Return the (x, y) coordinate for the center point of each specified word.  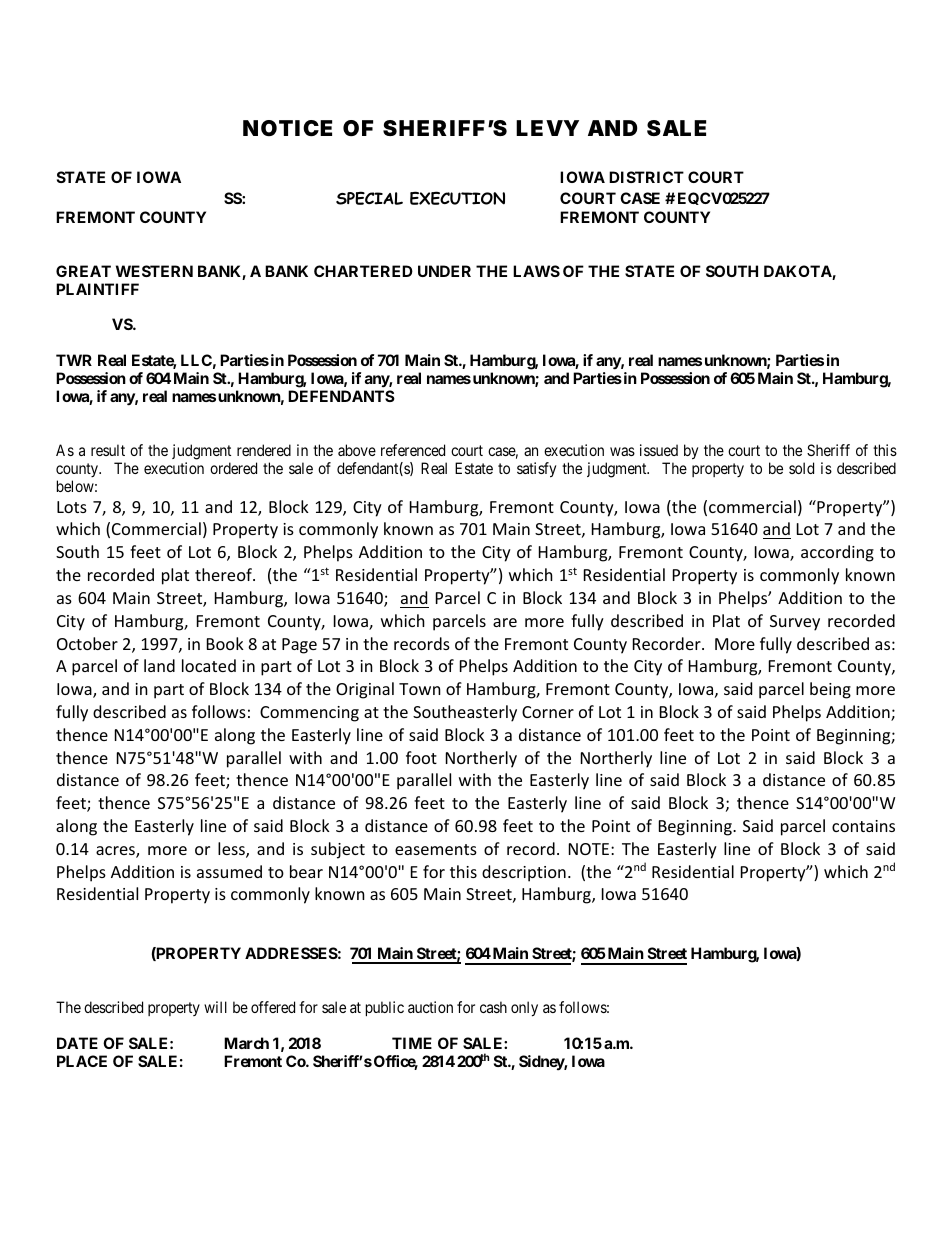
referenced (413, 450)
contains (863, 826)
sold (801, 468)
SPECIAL (369, 198)
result (108, 450)
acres (116, 852)
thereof (224, 574)
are (505, 622)
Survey (795, 623)
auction (430, 1007)
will (215, 1007)
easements (436, 849)
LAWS (536, 271)
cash (493, 1007)
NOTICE (287, 128)
